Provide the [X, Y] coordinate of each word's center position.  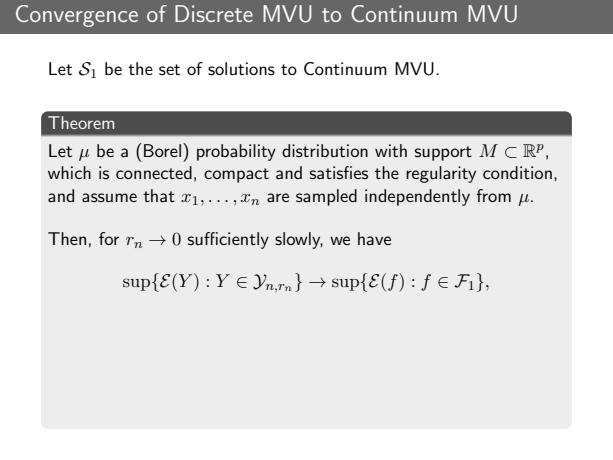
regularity [441, 174]
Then [67, 238]
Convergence [77, 16]
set [169, 70]
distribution [325, 151]
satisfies [339, 173]
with [391, 150]
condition [517, 172]
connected [154, 172]
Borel [162, 150]
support [443, 153]
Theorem [81, 122]
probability [236, 152]
